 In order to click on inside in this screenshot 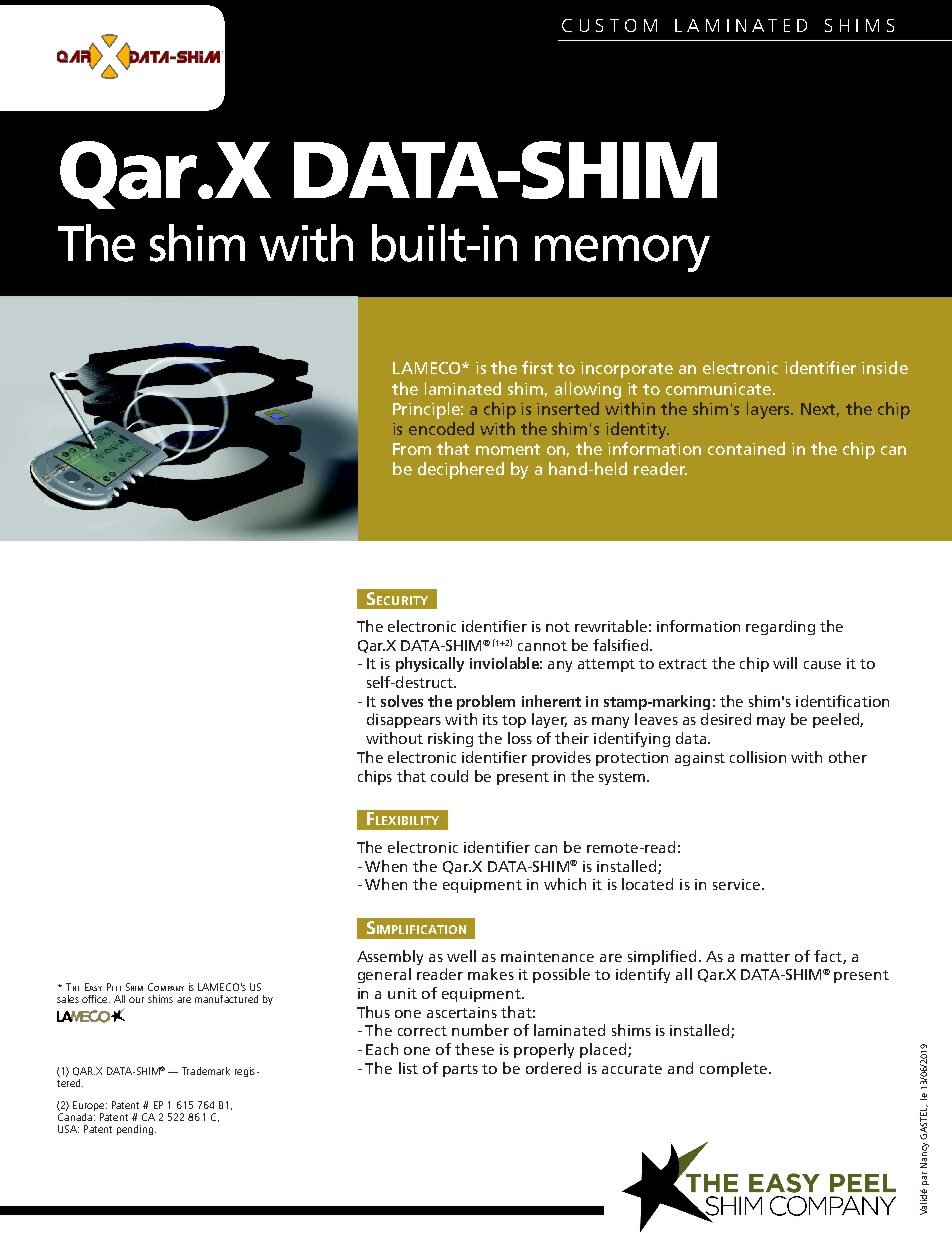, I will do `click(885, 367)`.
